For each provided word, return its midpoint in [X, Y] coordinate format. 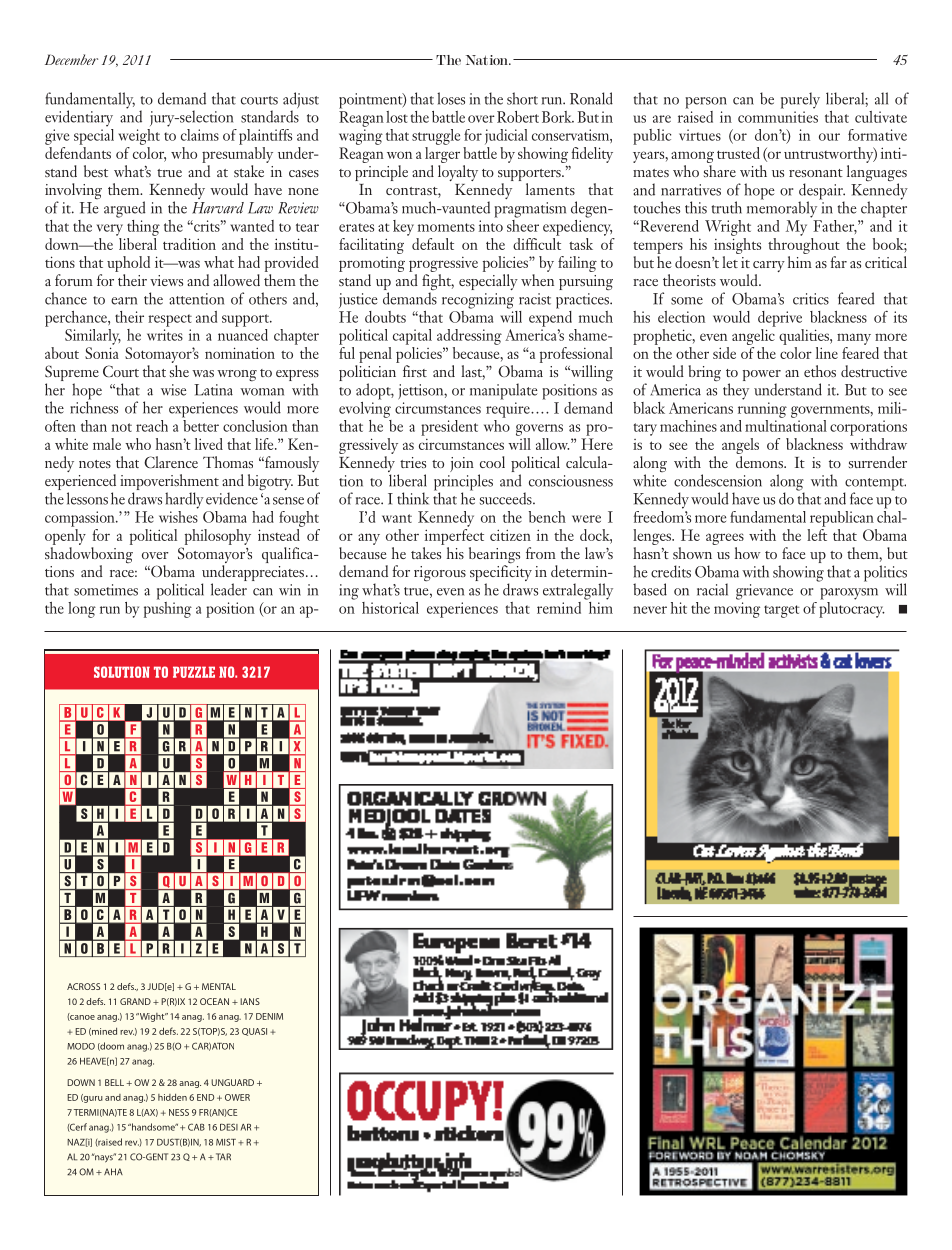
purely [800, 100]
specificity [501, 573]
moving [737, 610]
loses [451, 98]
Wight [152, 1017]
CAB [196, 1127]
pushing [168, 608]
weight [139, 137]
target [782, 611]
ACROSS [83, 986]
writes [165, 335]
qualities [805, 337]
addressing [469, 337]
